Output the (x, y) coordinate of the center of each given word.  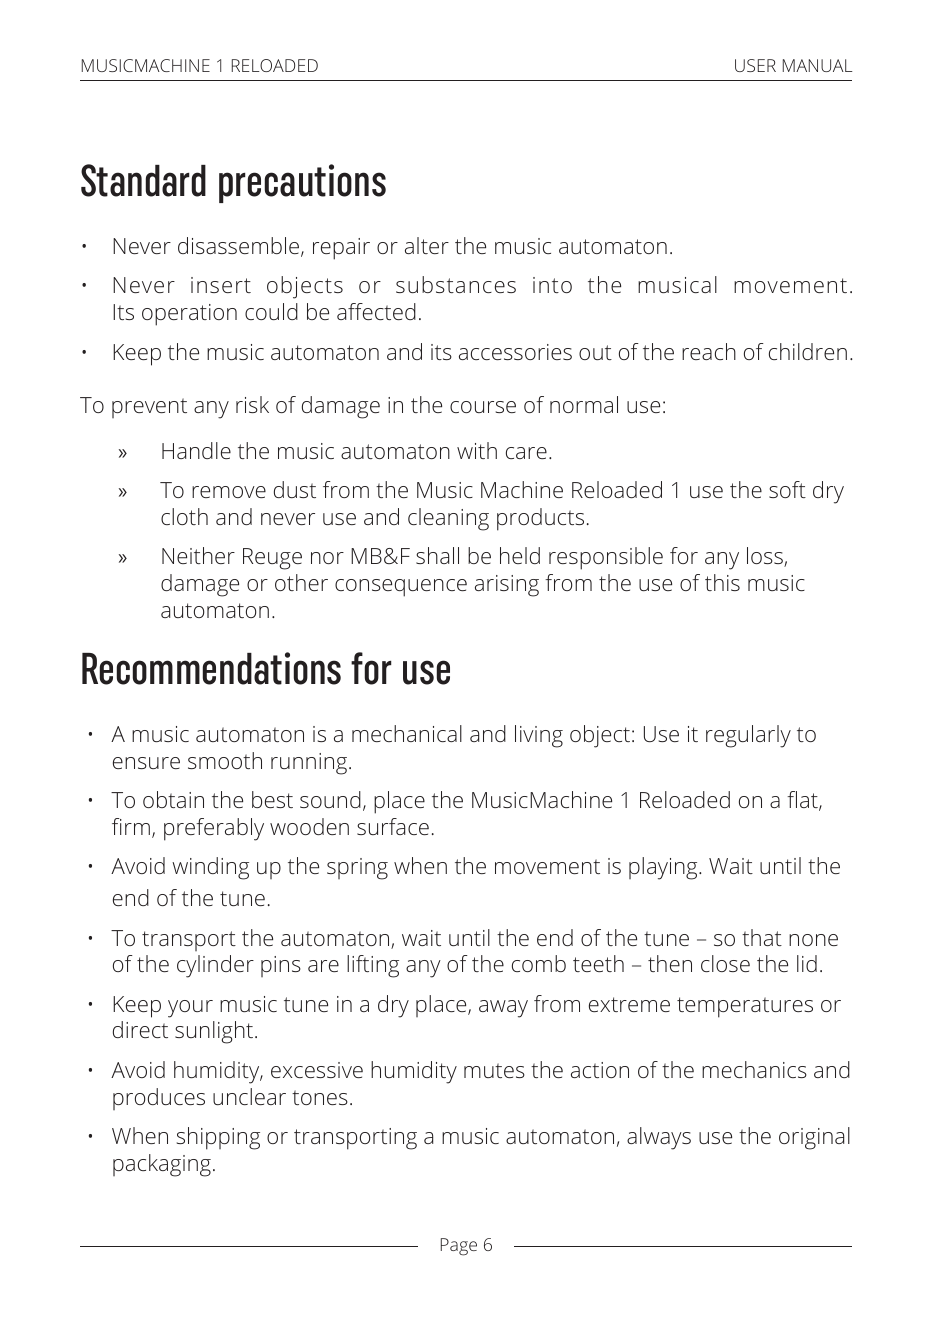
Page (459, 1247)
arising (507, 586)
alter (427, 245)
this (722, 582)
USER (755, 65)
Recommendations (211, 668)
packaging (162, 1165)
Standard (143, 180)
